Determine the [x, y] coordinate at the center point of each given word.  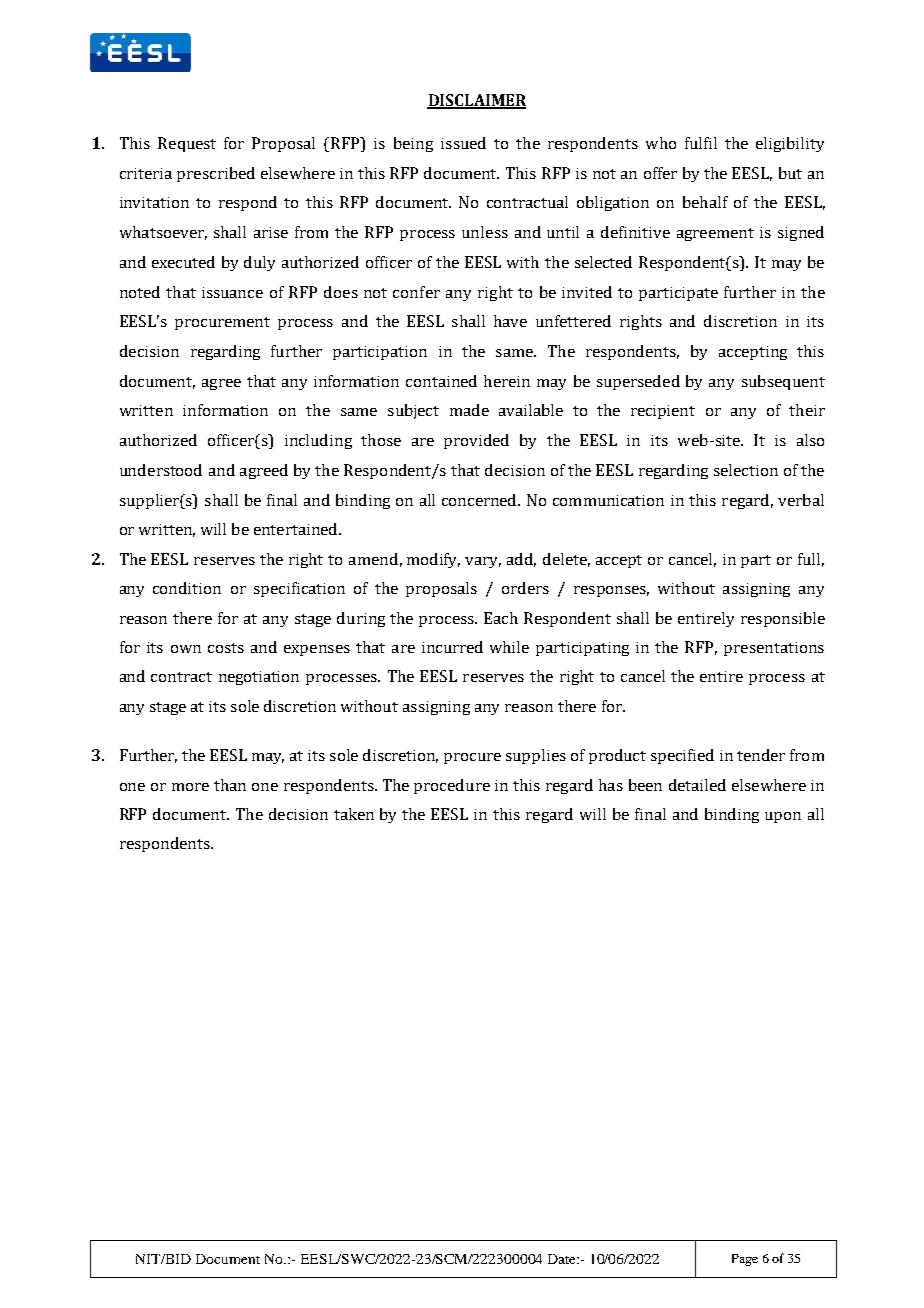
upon [783, 817]
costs [226, 648]
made [469, 410]
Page [745, 1260]
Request [187, 144]
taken [354, 814]
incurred [452, 647]
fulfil [701, 143]
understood [161, 470]
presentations [774, 649]
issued [463, 143]
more [190, 787]
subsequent [783, 382]
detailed [697, 785]
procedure [452, 786]
